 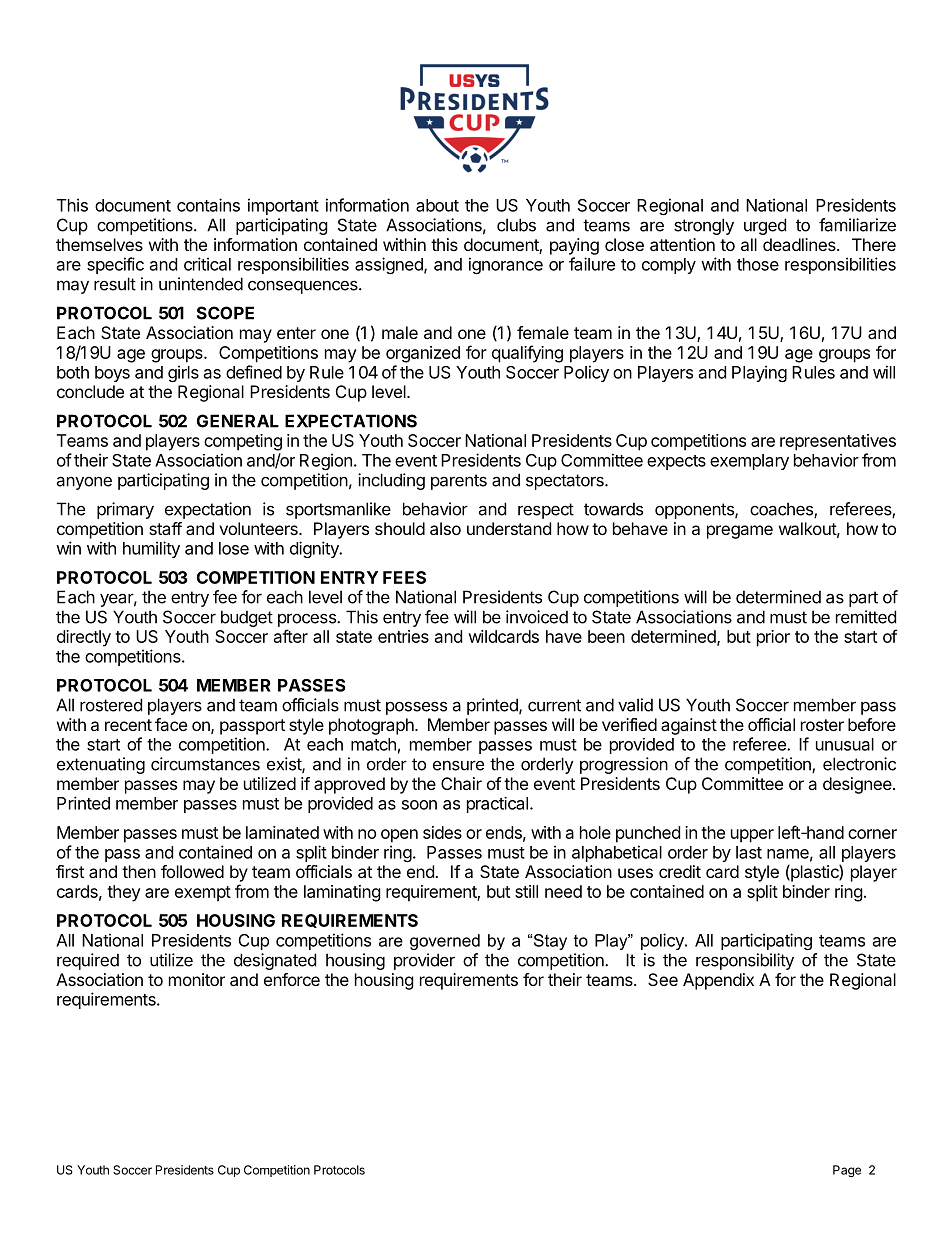 I want to click on upper, so click(x=752, y=836).
